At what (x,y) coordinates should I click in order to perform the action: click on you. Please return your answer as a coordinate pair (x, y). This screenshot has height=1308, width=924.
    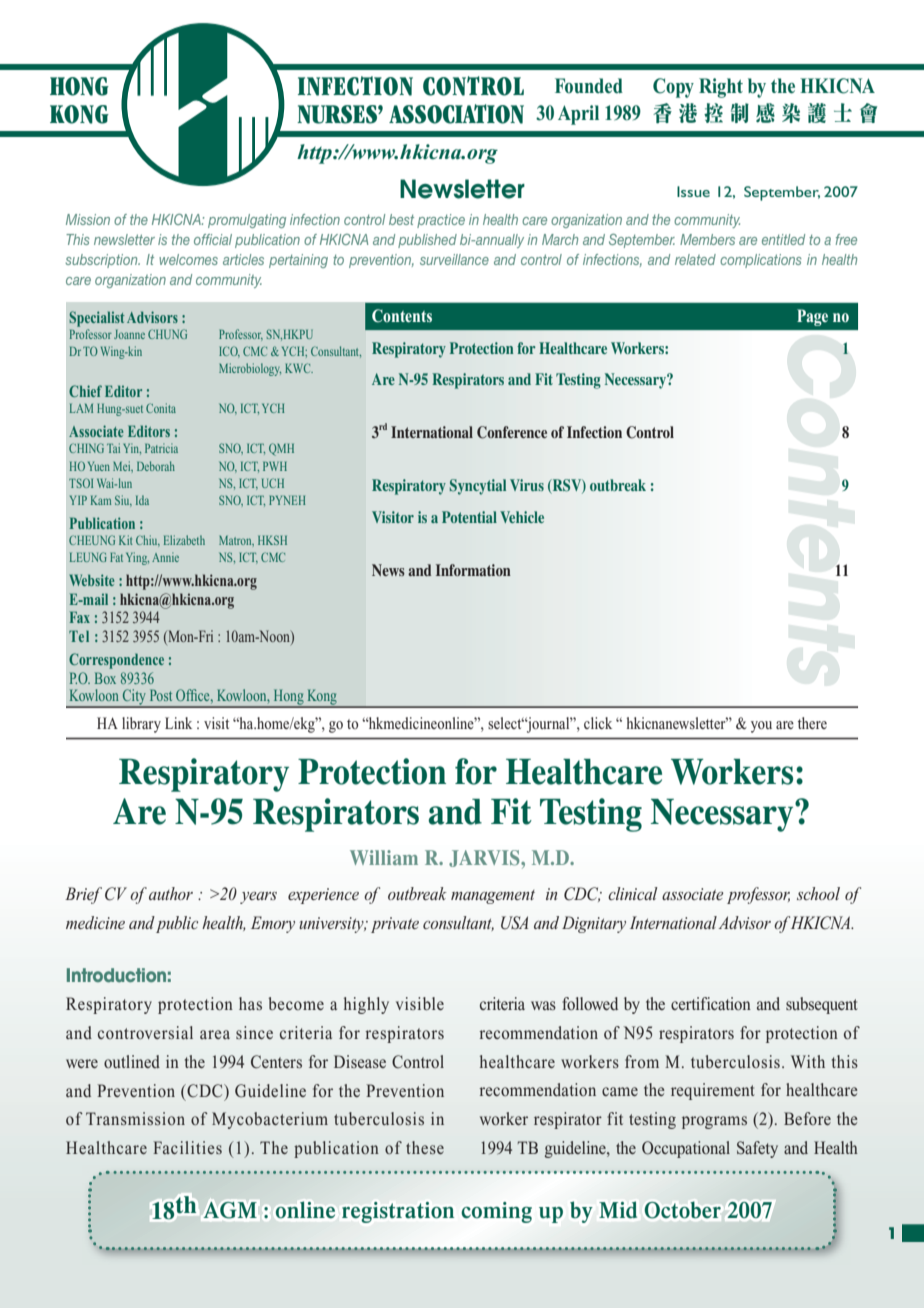
    Looking at the image, I should click on (761, 727).
